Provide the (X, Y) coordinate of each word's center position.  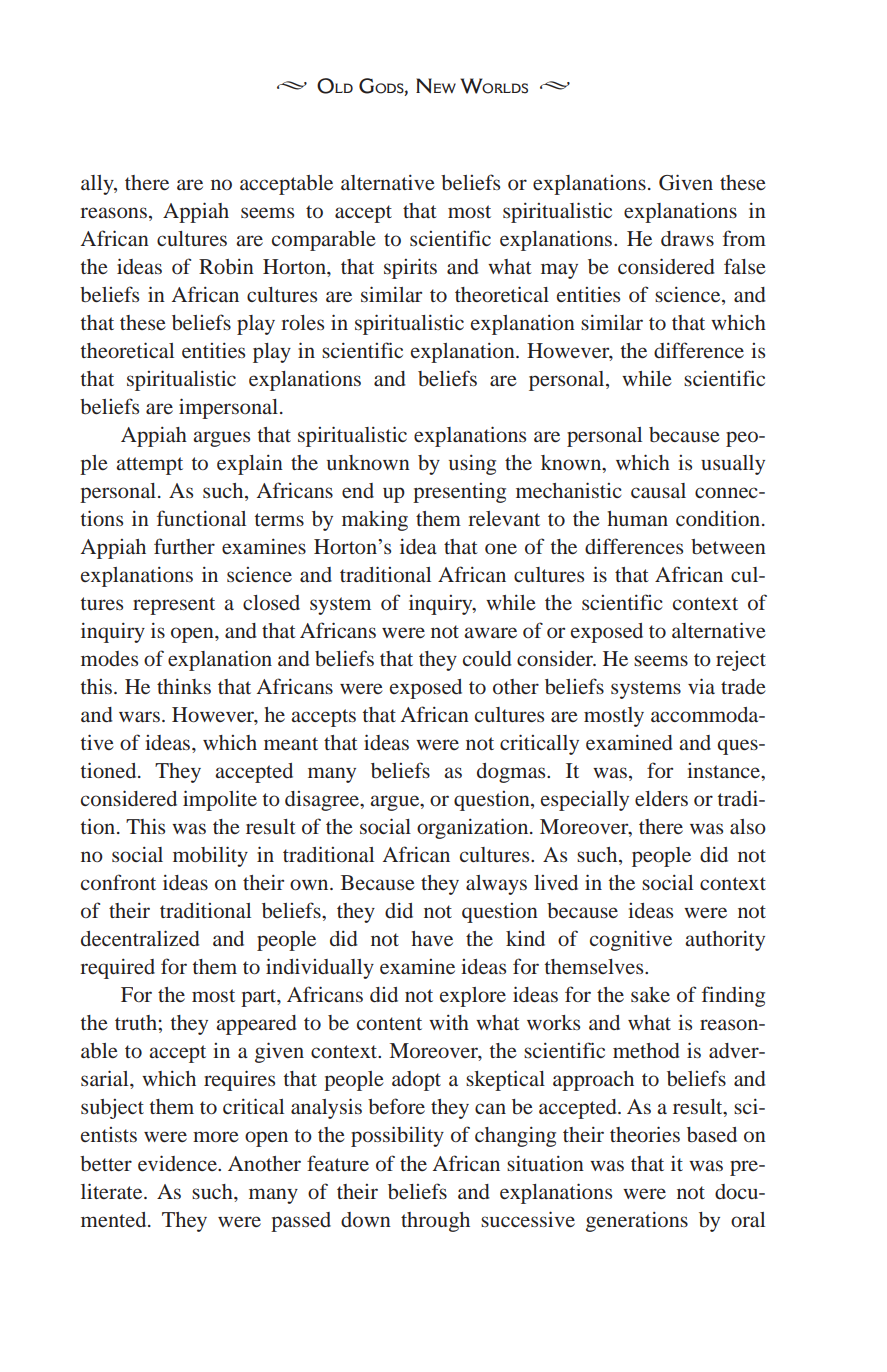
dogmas (512, 773)
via (701, 686)
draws (687, 238)
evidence (178, 1163)
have (432, 938)
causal (658, 490)
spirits (410, 268)
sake (650, 994)
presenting (459, 493)
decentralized (140, 938)
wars (139, 716)
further (184, 546)
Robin (226, 266)
